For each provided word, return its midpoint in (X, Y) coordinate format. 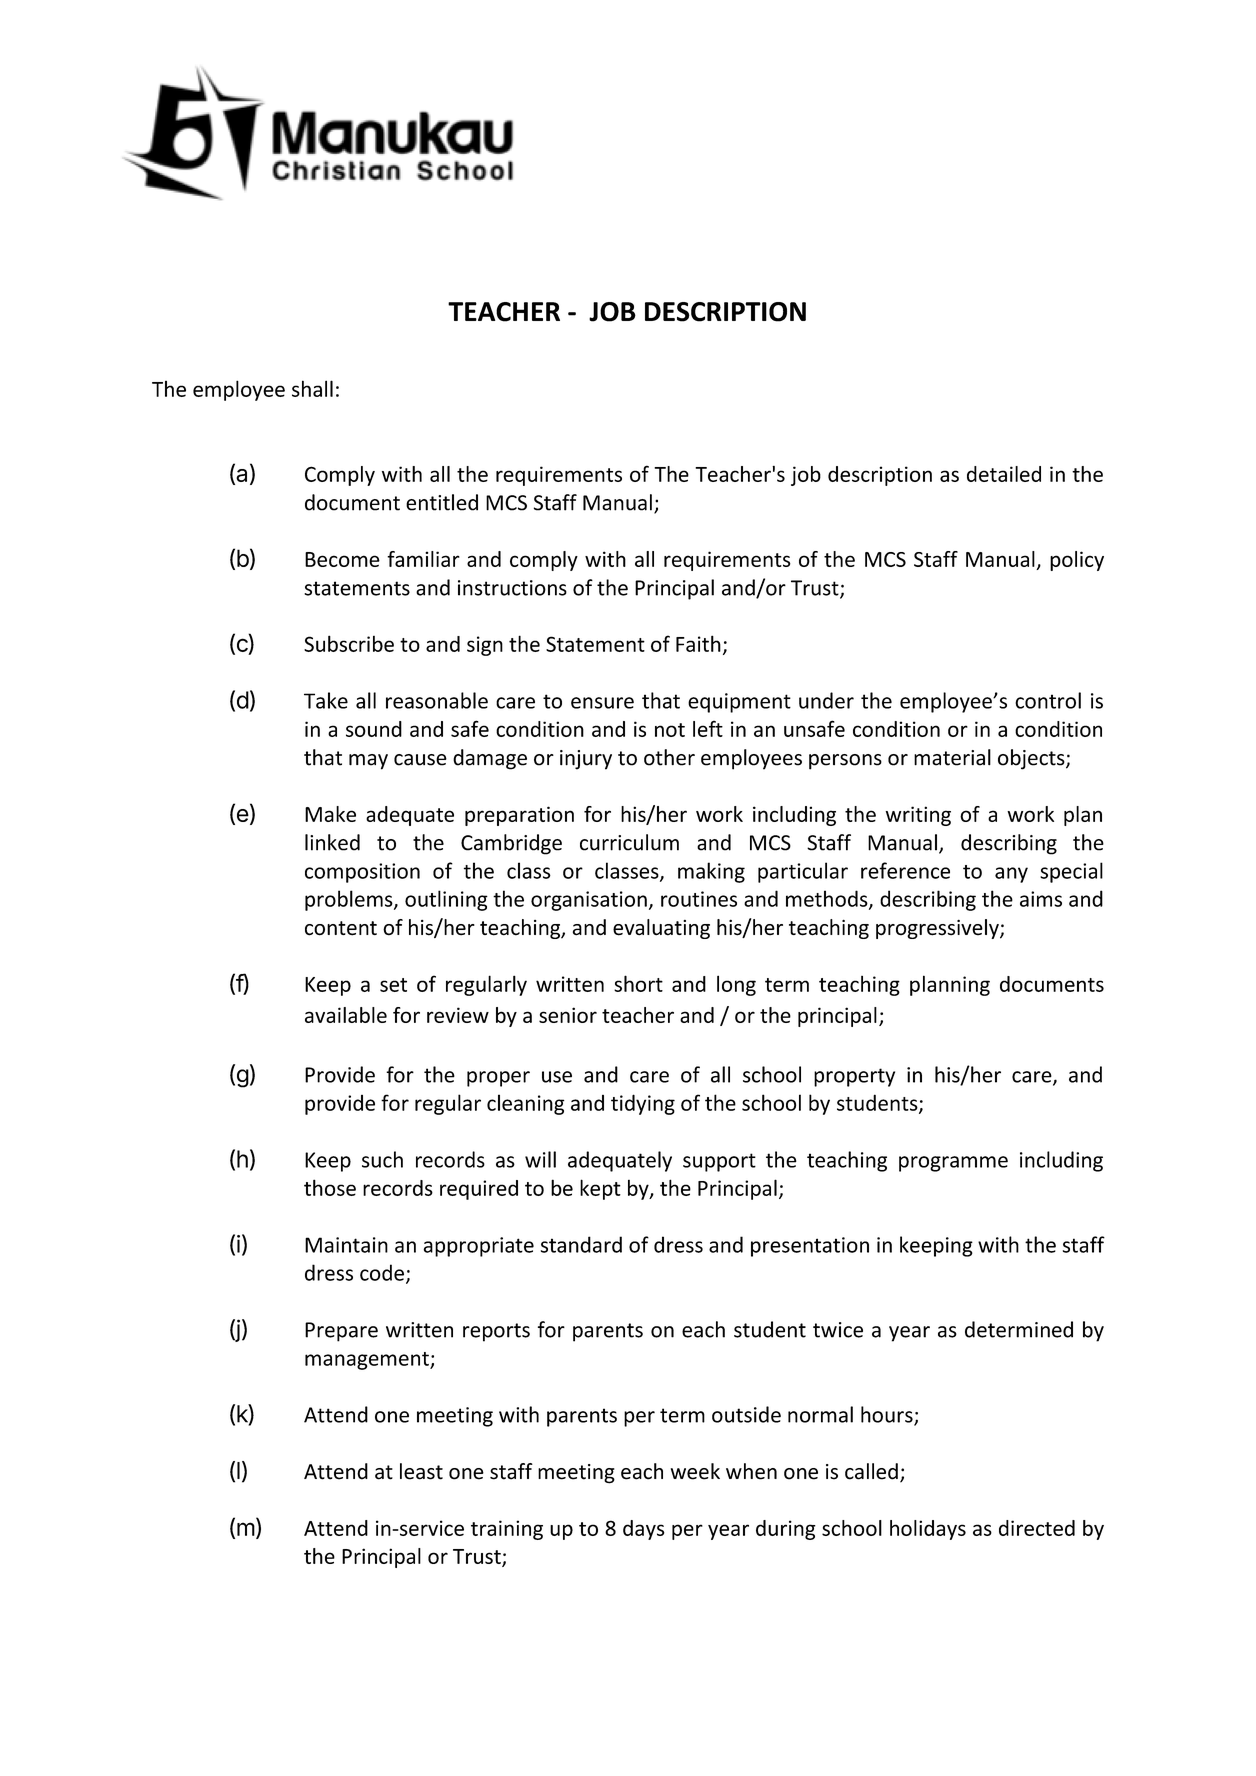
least (421, 1471)
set (393, 985)
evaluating (661, 929)
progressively (938, 929)
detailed (1004, 474)
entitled (442, 502)
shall (312, 388)
